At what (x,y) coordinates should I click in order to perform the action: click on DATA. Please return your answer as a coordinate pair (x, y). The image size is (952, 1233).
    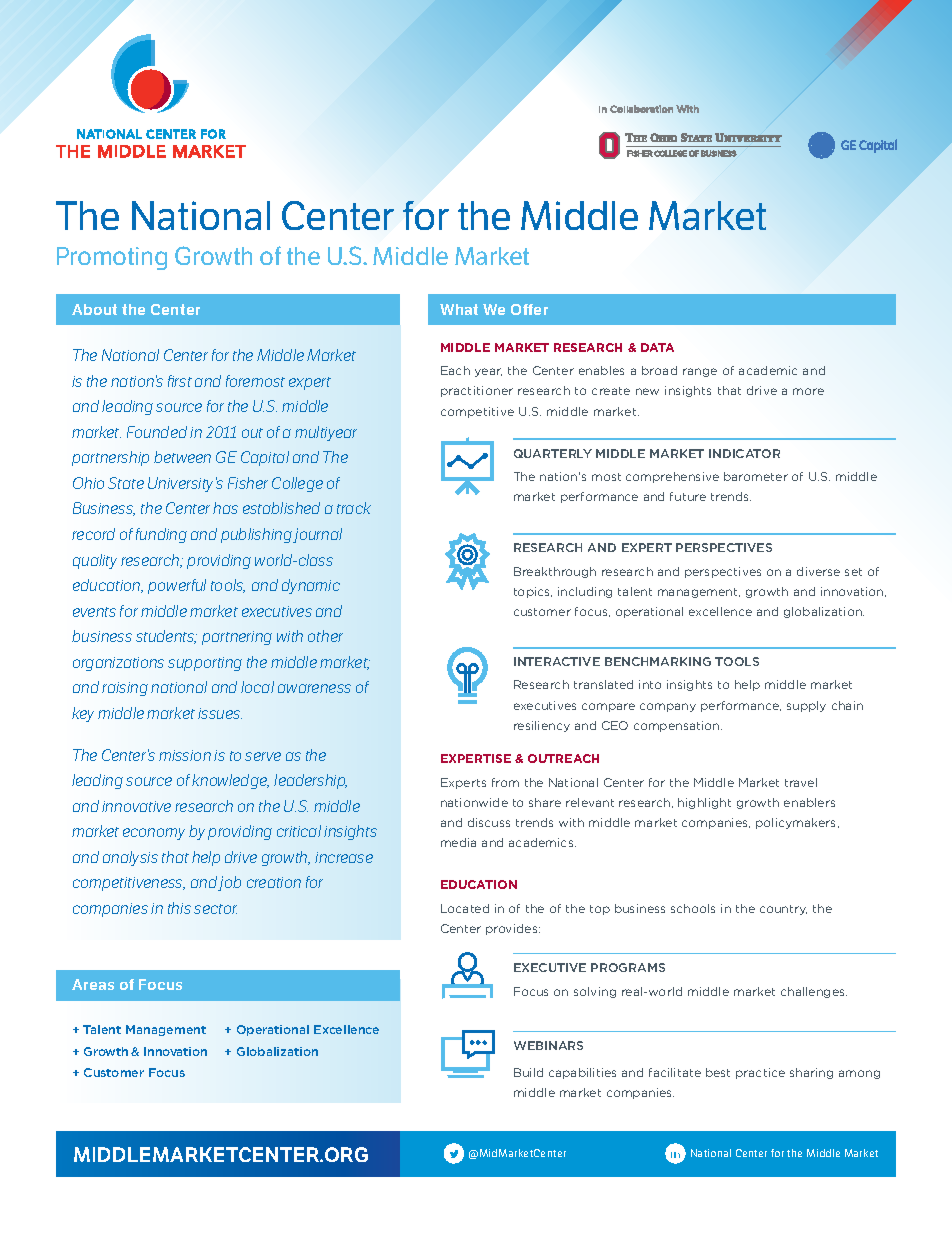
    Looking at the image, I should click on (657, 347).
